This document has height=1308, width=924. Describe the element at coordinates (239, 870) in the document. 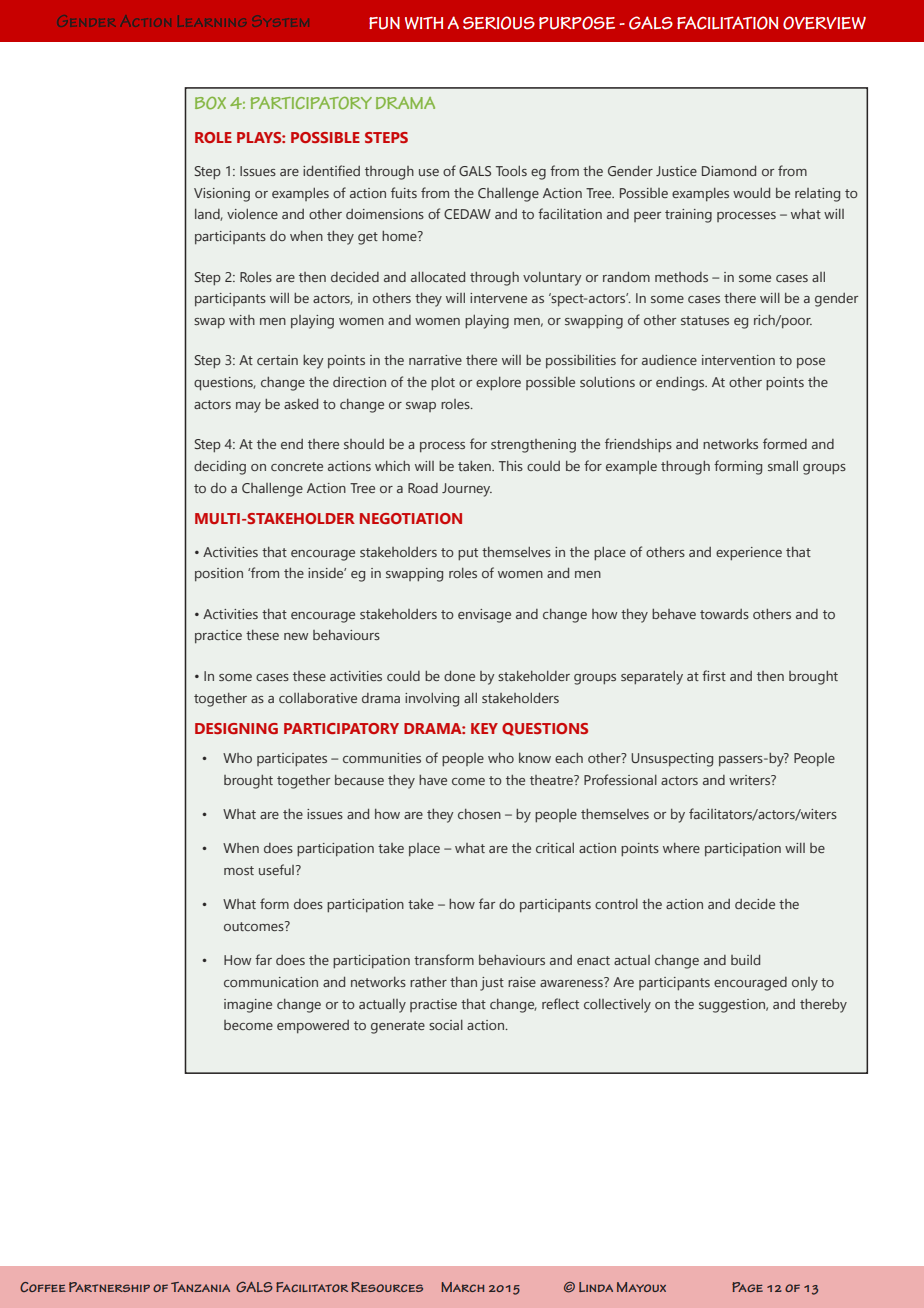

I see `most` at that location.
